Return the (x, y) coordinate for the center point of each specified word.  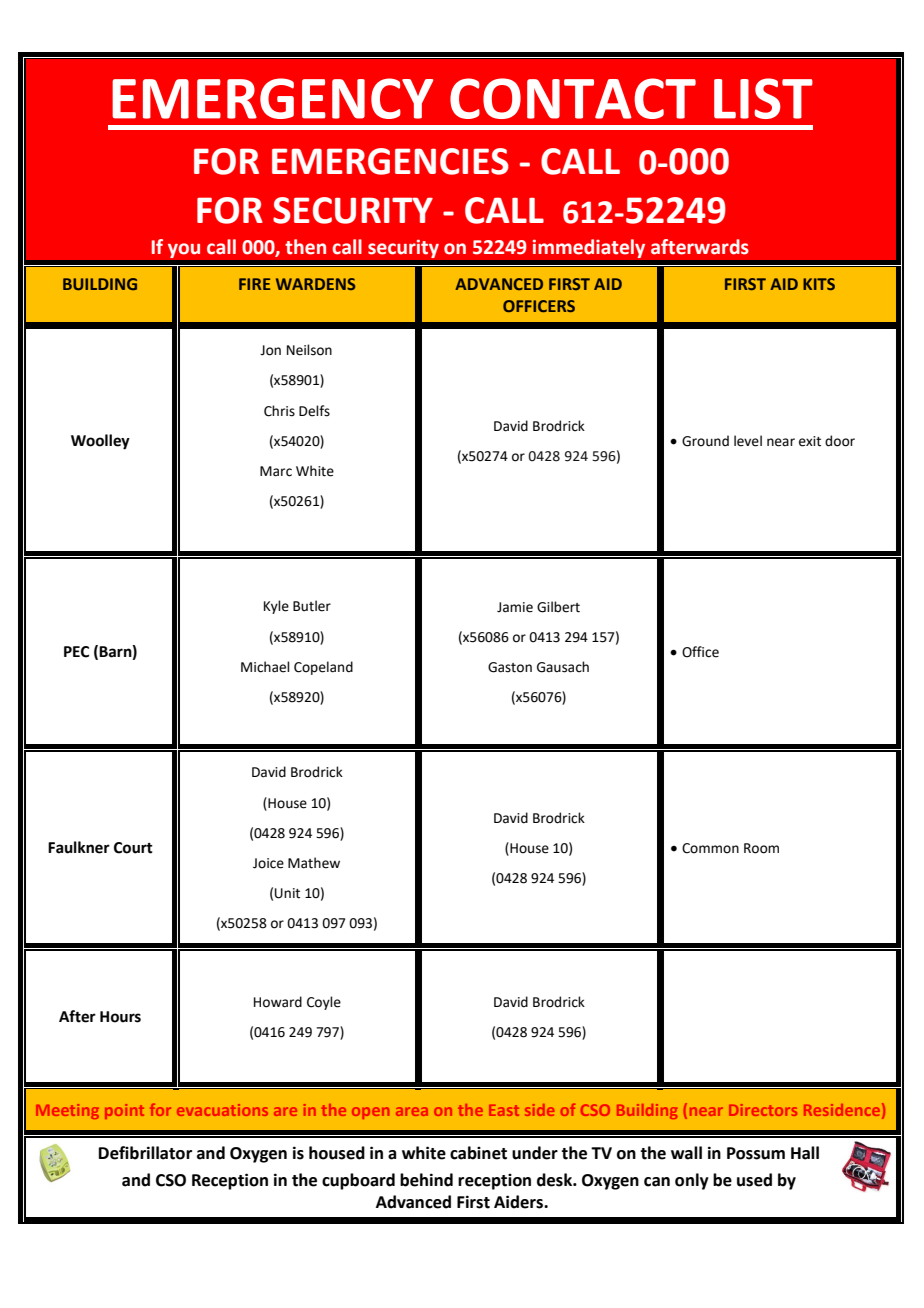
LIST (763, 98)
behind (426, 1180)
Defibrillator (145, 1153)
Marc (276, 471)
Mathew (314, 863)
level (748, 441)
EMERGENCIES (390, 161)
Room (761, 848)
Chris (279, 411)
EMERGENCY (272, 98)
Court (133, 848)
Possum (756, 1153)
